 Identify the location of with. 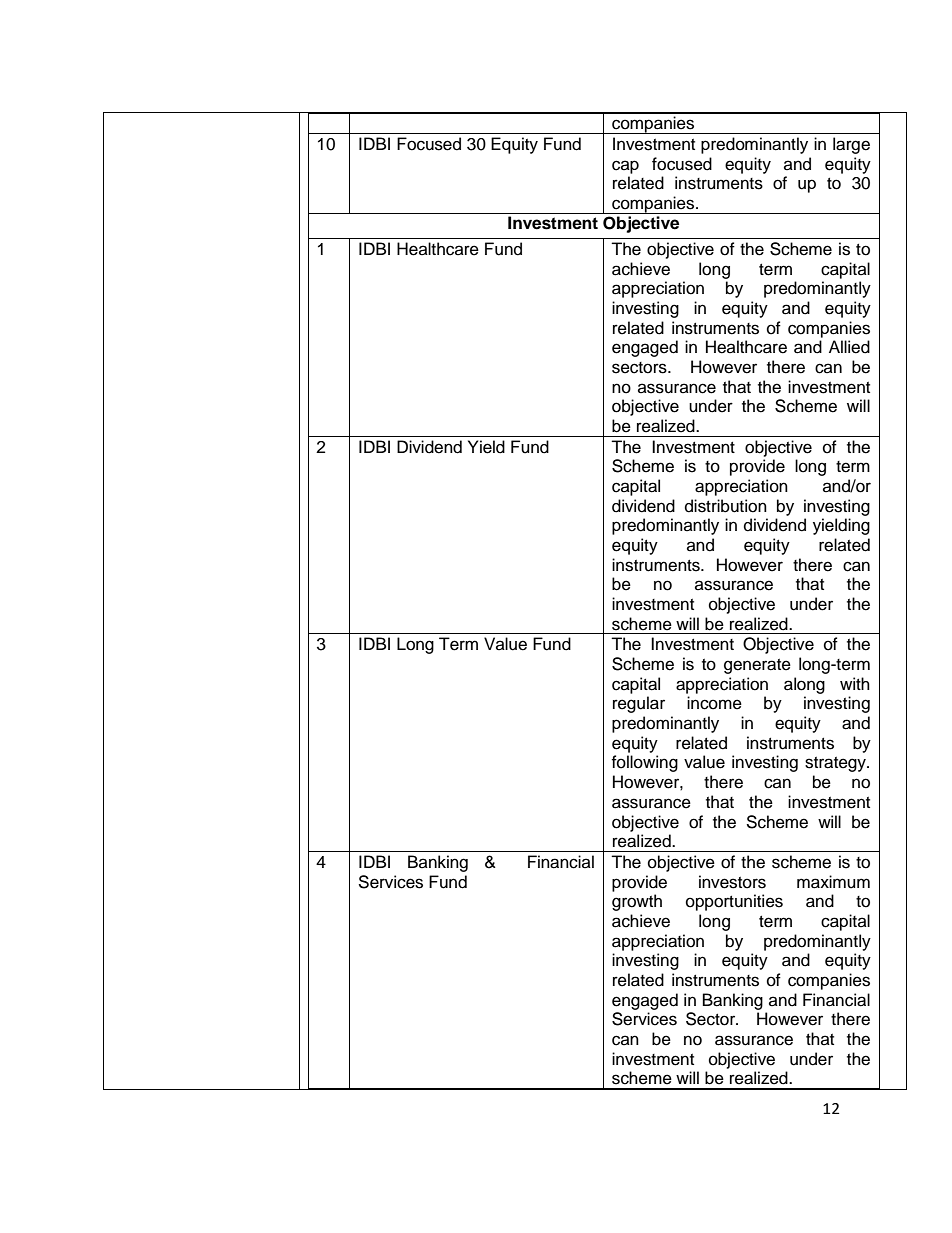
(855, 683).
